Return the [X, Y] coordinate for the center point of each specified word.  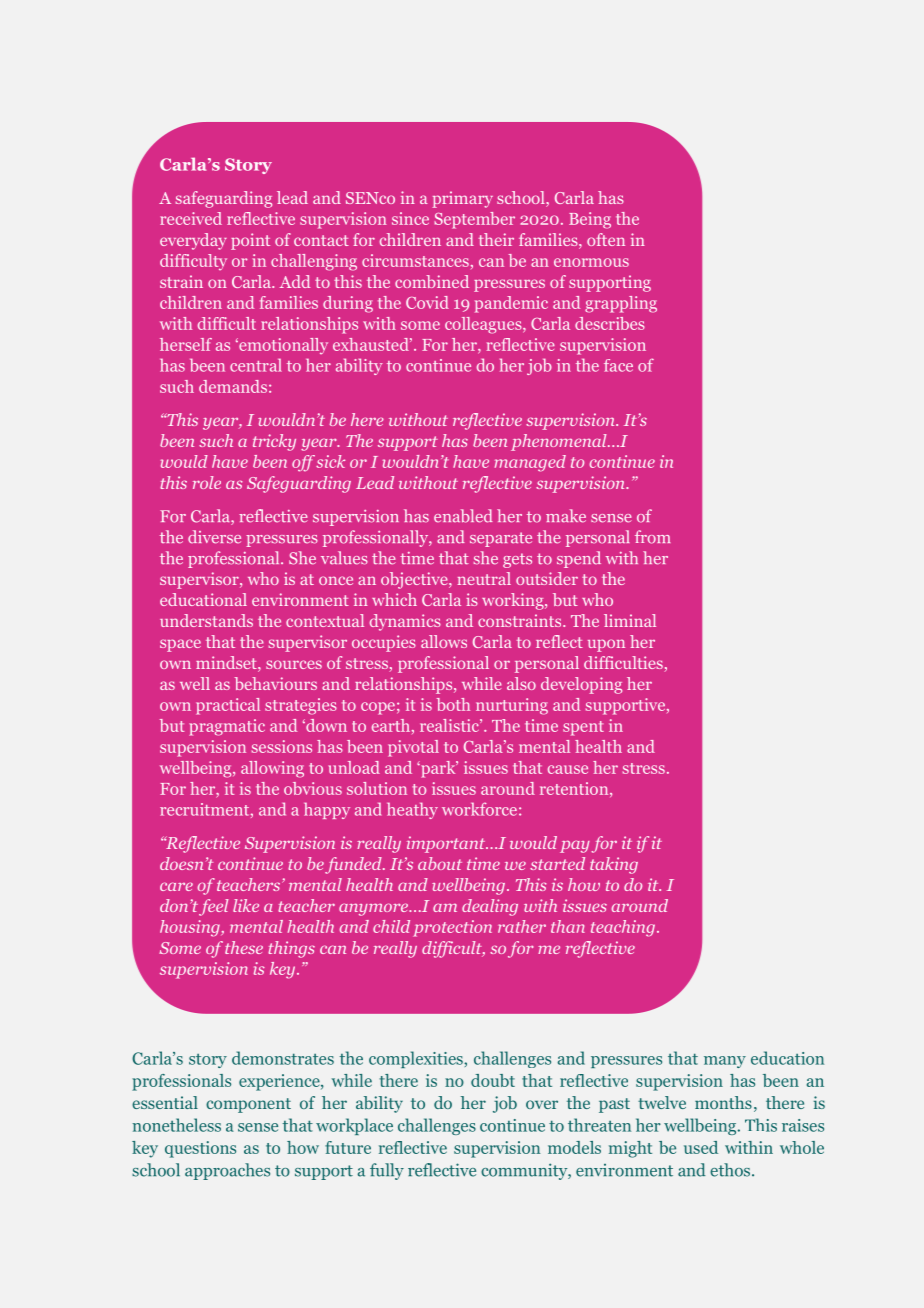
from [653, 537]
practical [228, 706]
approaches [227, 1171]
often [606, 239]
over [542, 1104]
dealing [490, 907]
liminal [630, 620]
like [246, 905]
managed [530, 463]
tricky [274, 442]
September [474, 220]
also [521, 683]
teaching [623, 928]
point [250, 241]
